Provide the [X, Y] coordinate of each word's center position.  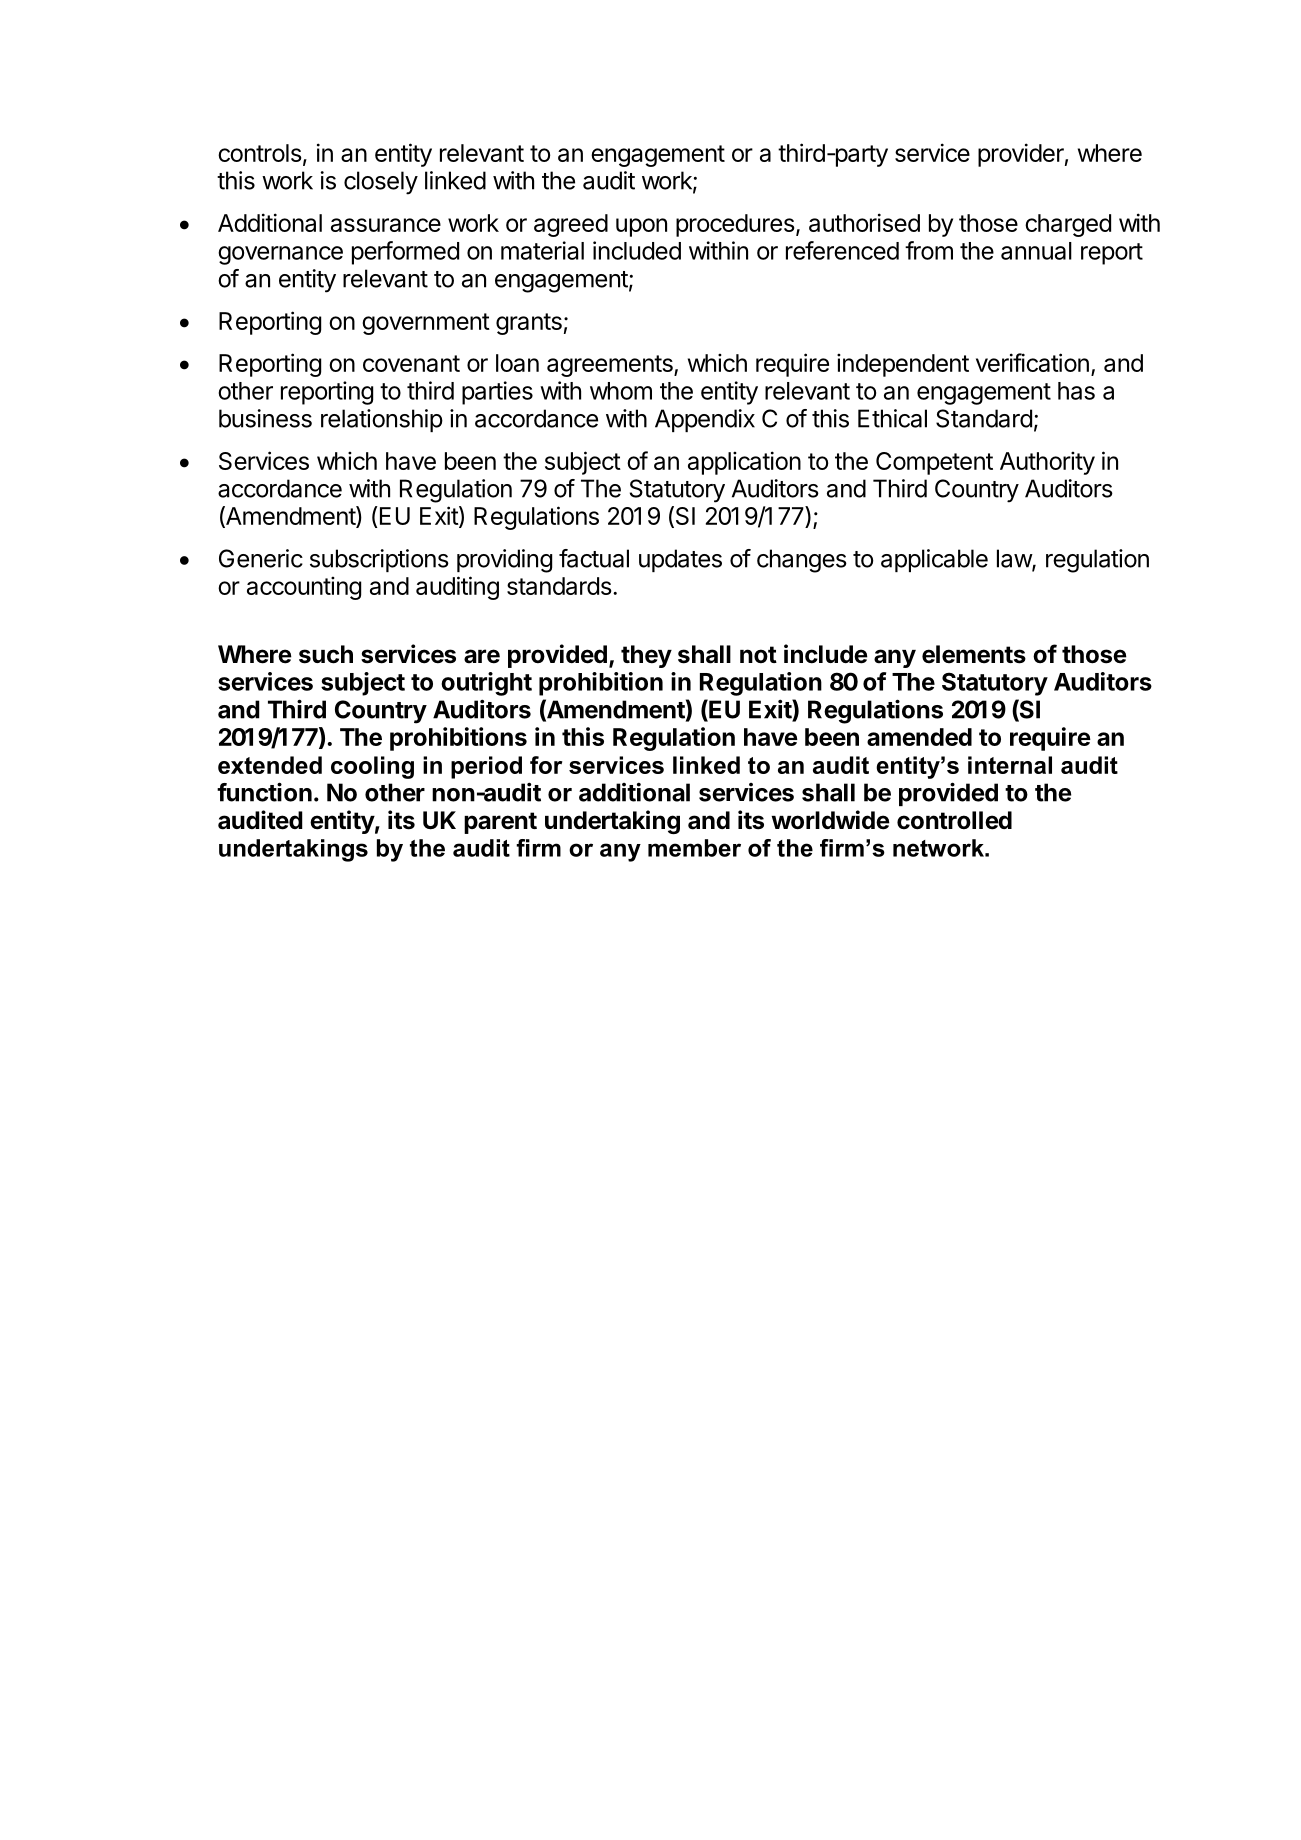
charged [1068, 225]
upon [641, 227]
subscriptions [379, 560]
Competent [934, 463]
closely [381, 183]
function [264, 792]
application [744, 463]
